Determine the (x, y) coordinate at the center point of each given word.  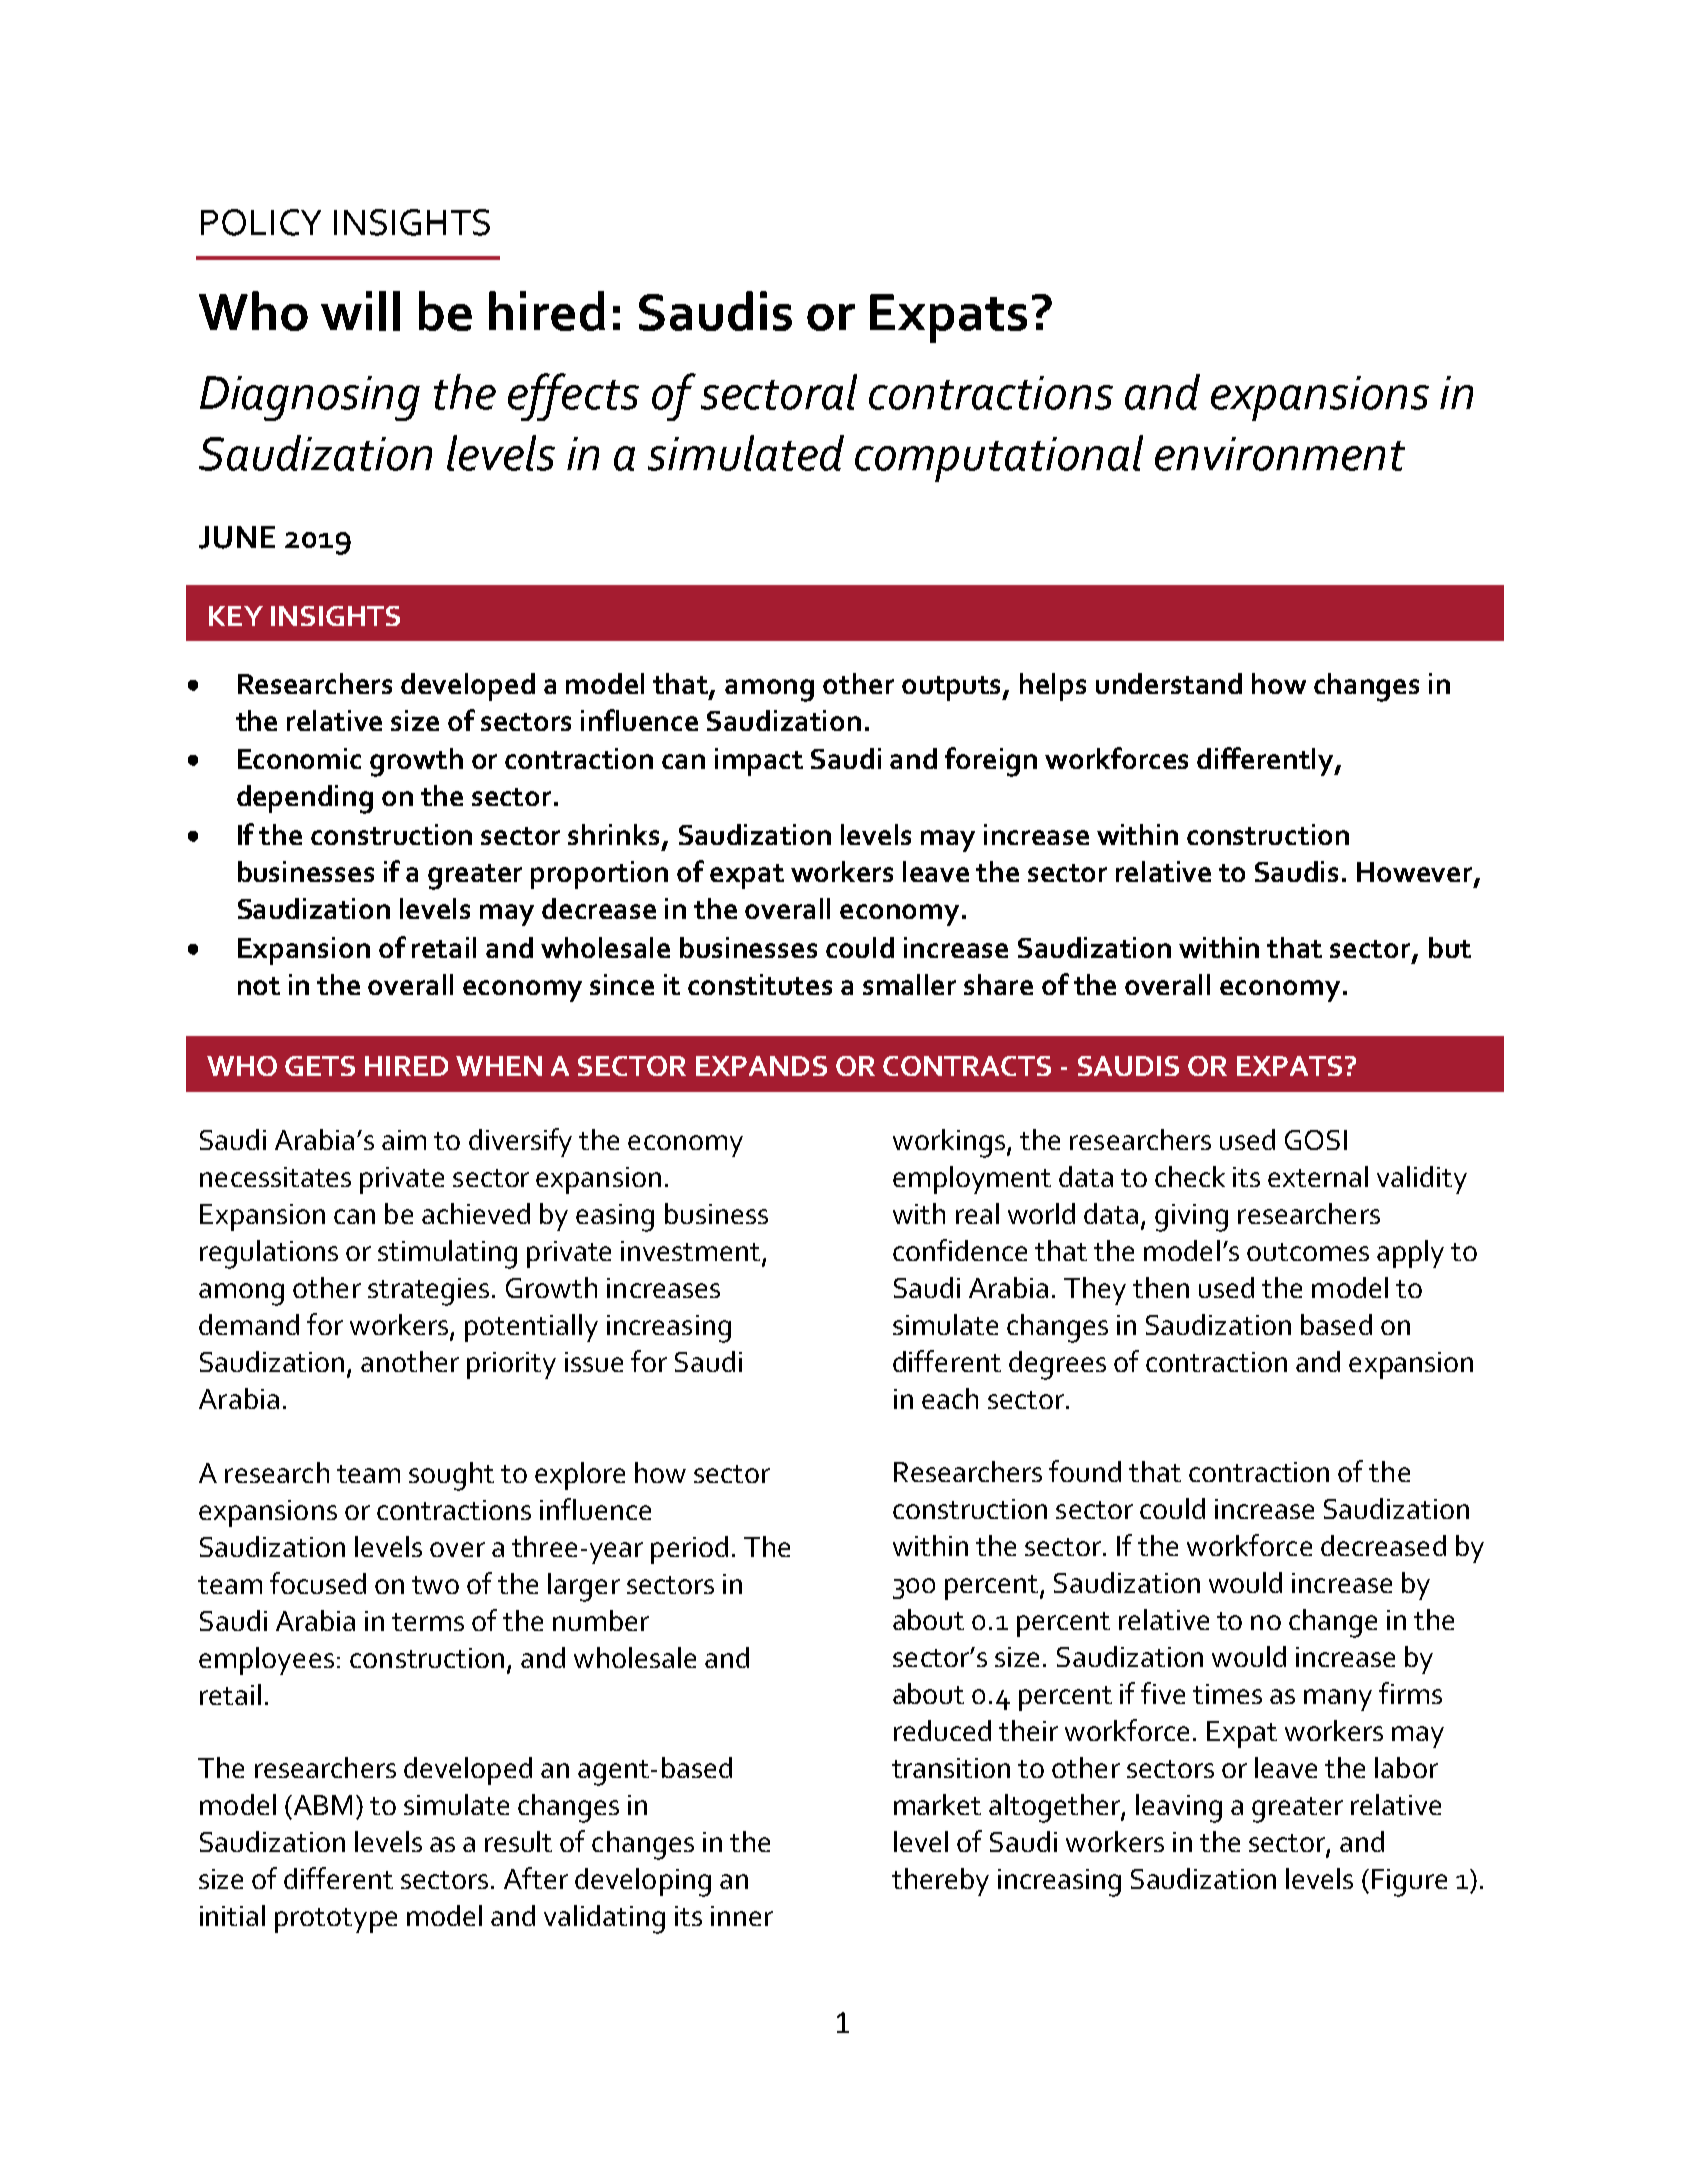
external (1318, 1176)
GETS (320, 1066)
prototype (336, 1920)
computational (999, 458)
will (360, 311)
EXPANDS (761, 1066)
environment (1280, 454)
